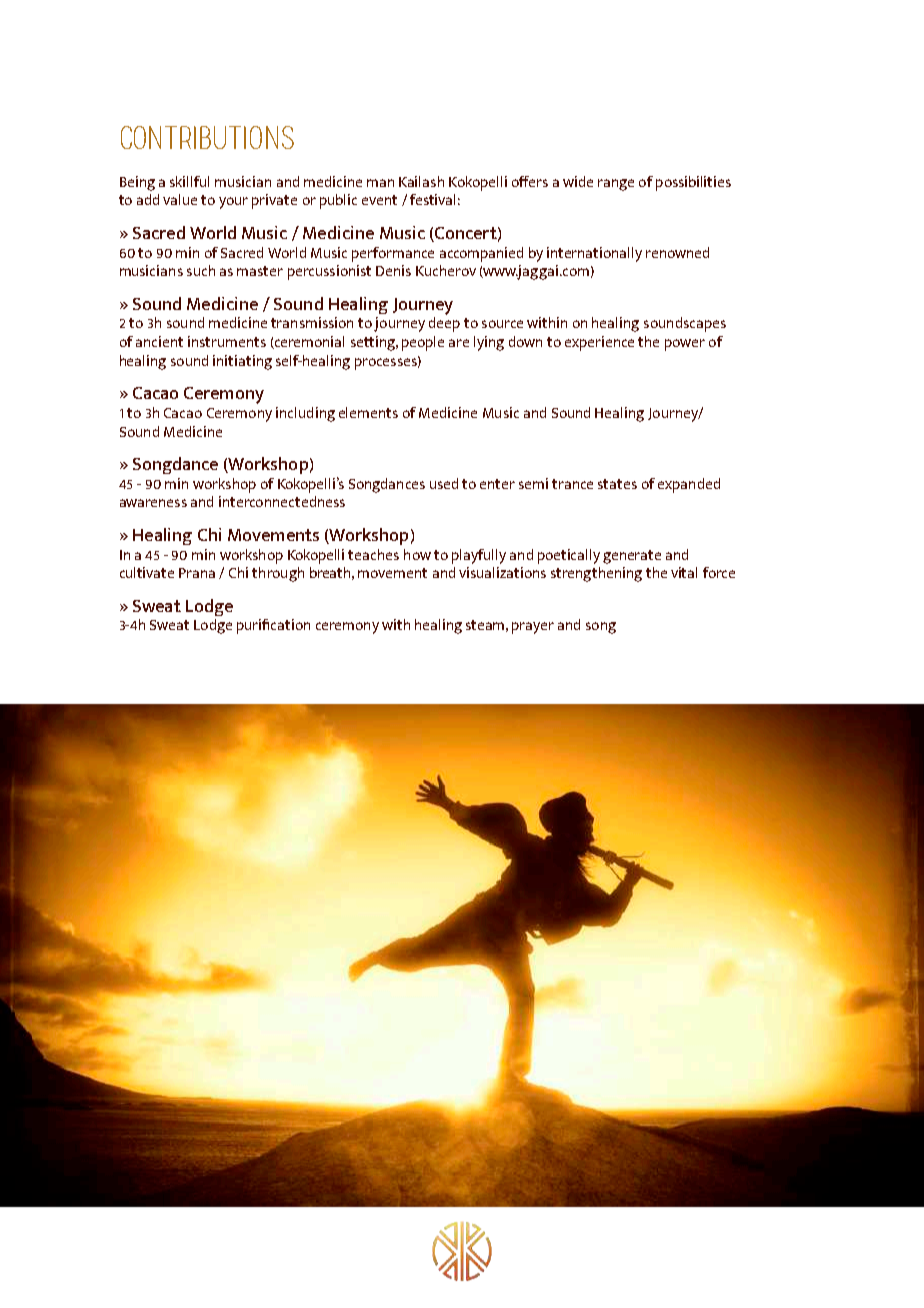 The width and height of the screenshot is (924, 1308). Describe the element at coordinates (533, 628) in the screenshot. I see `prayer` at that location.
